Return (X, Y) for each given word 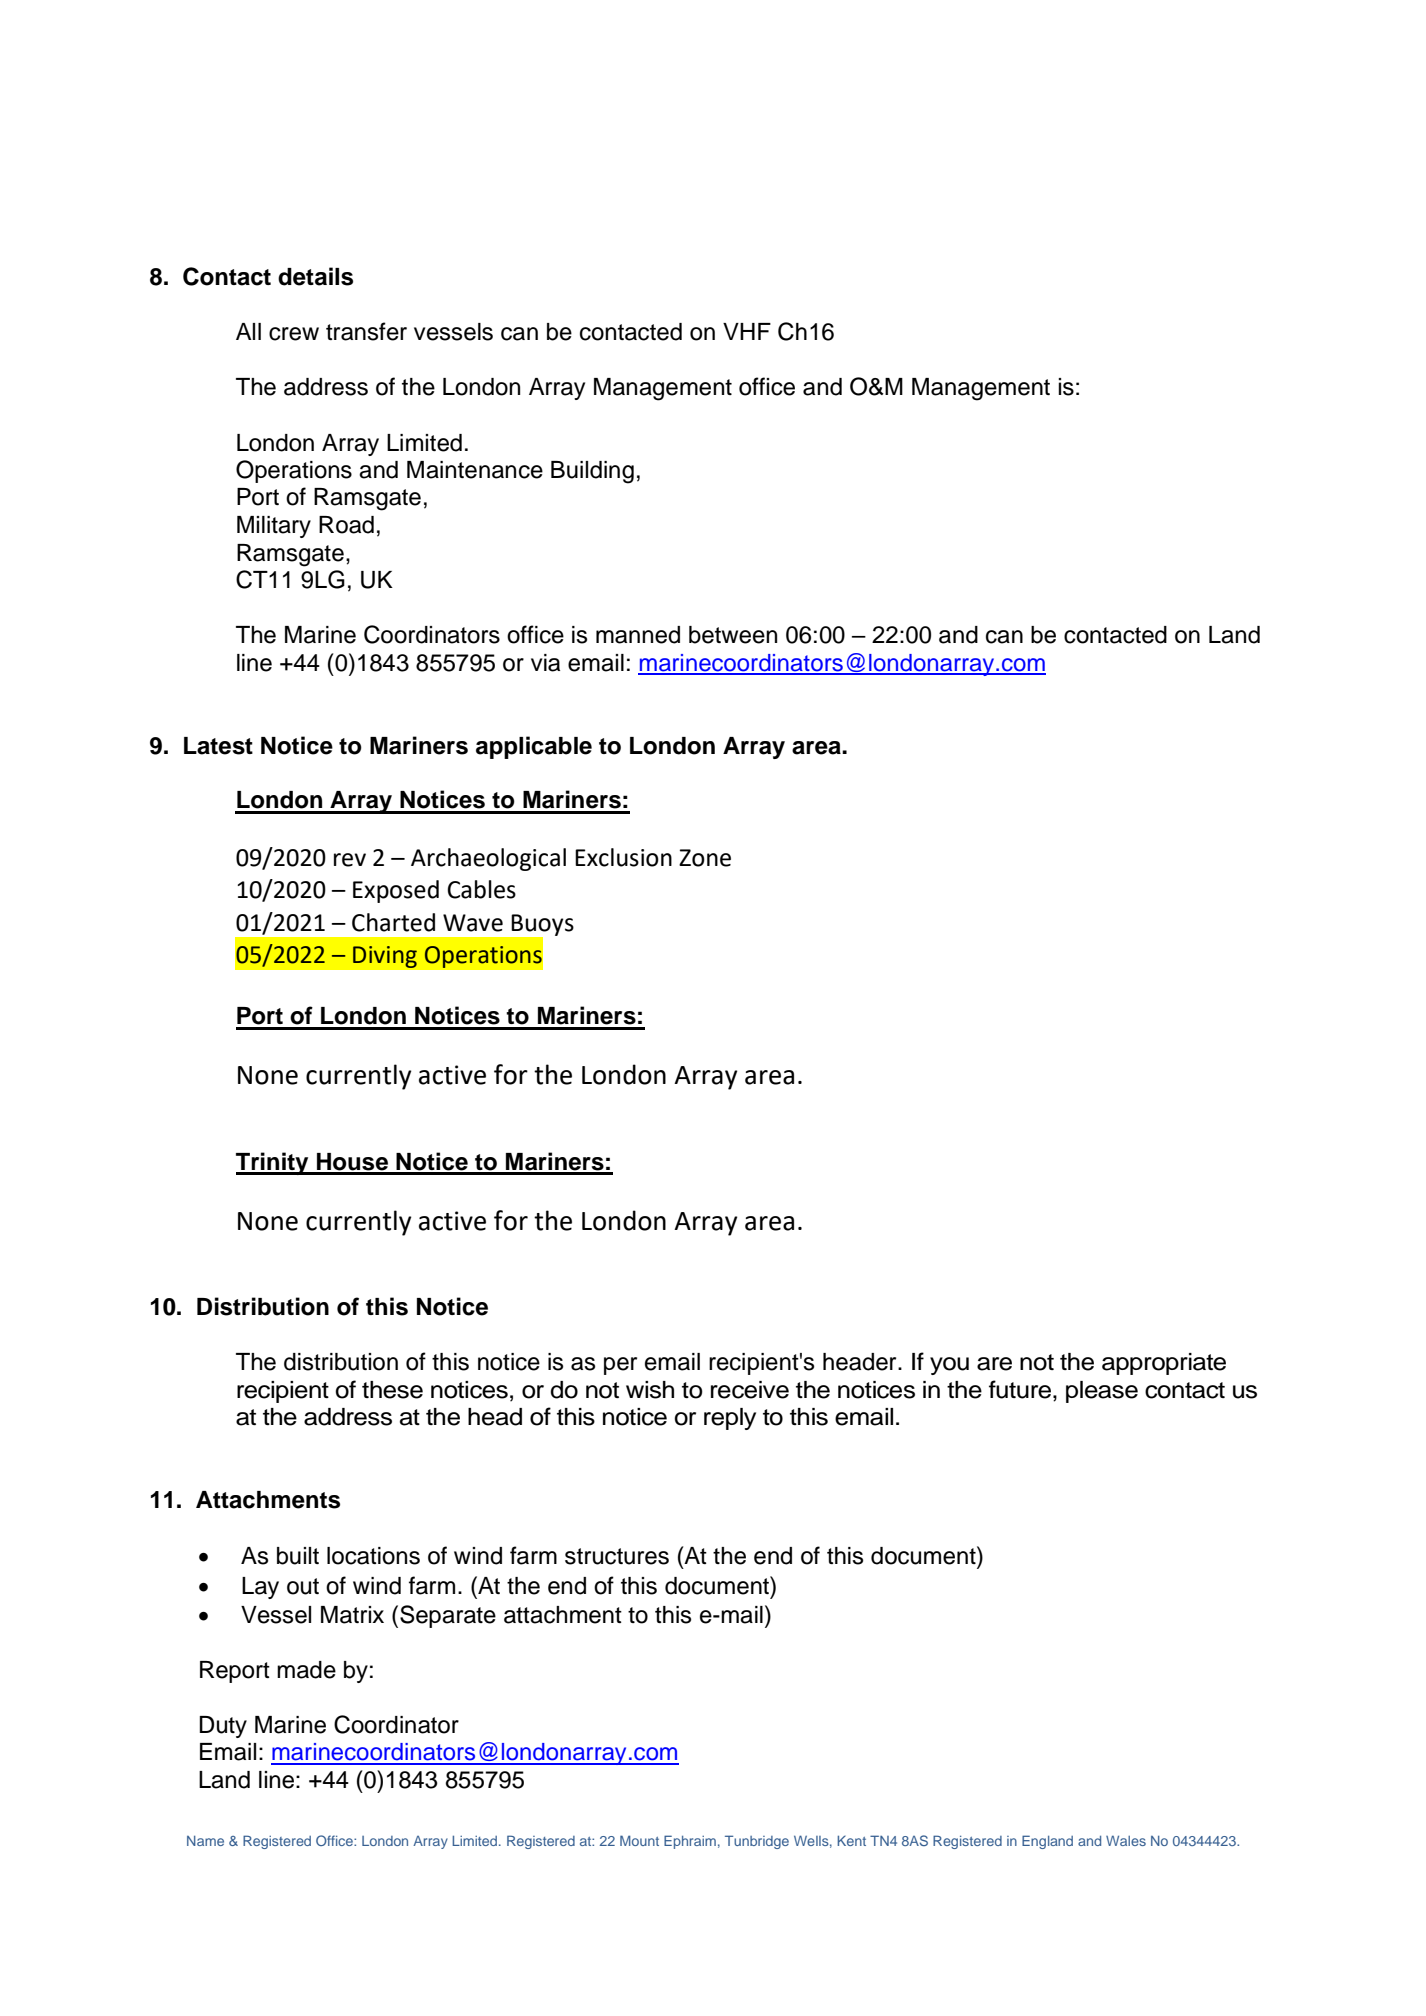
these (392, 1390)
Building (592, 472)
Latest (218, 746)
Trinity (273, 1163)
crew (294, 334)
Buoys (542, 926)
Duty (223, 1727)
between (733, 635)
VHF (747, 331)
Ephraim (690, 1842)
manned (638, 635)
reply (730, 1419)
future (1021, 1389)
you (949, 1366)
